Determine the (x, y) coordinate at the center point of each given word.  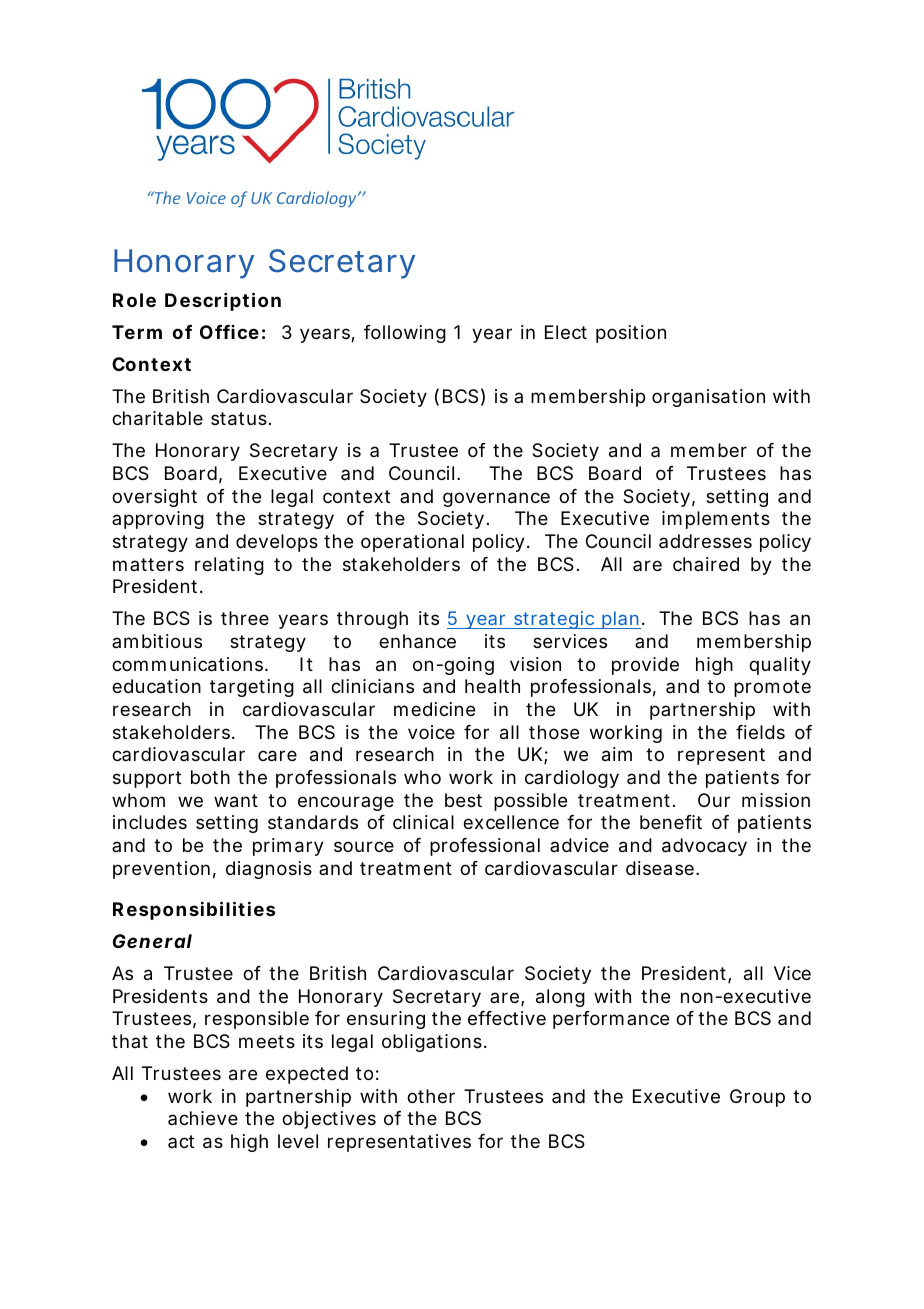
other (431, 1096)
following (405, 334)
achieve (203, 1118)
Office (229, 332)
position (631, 334)
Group (757, 1098)
